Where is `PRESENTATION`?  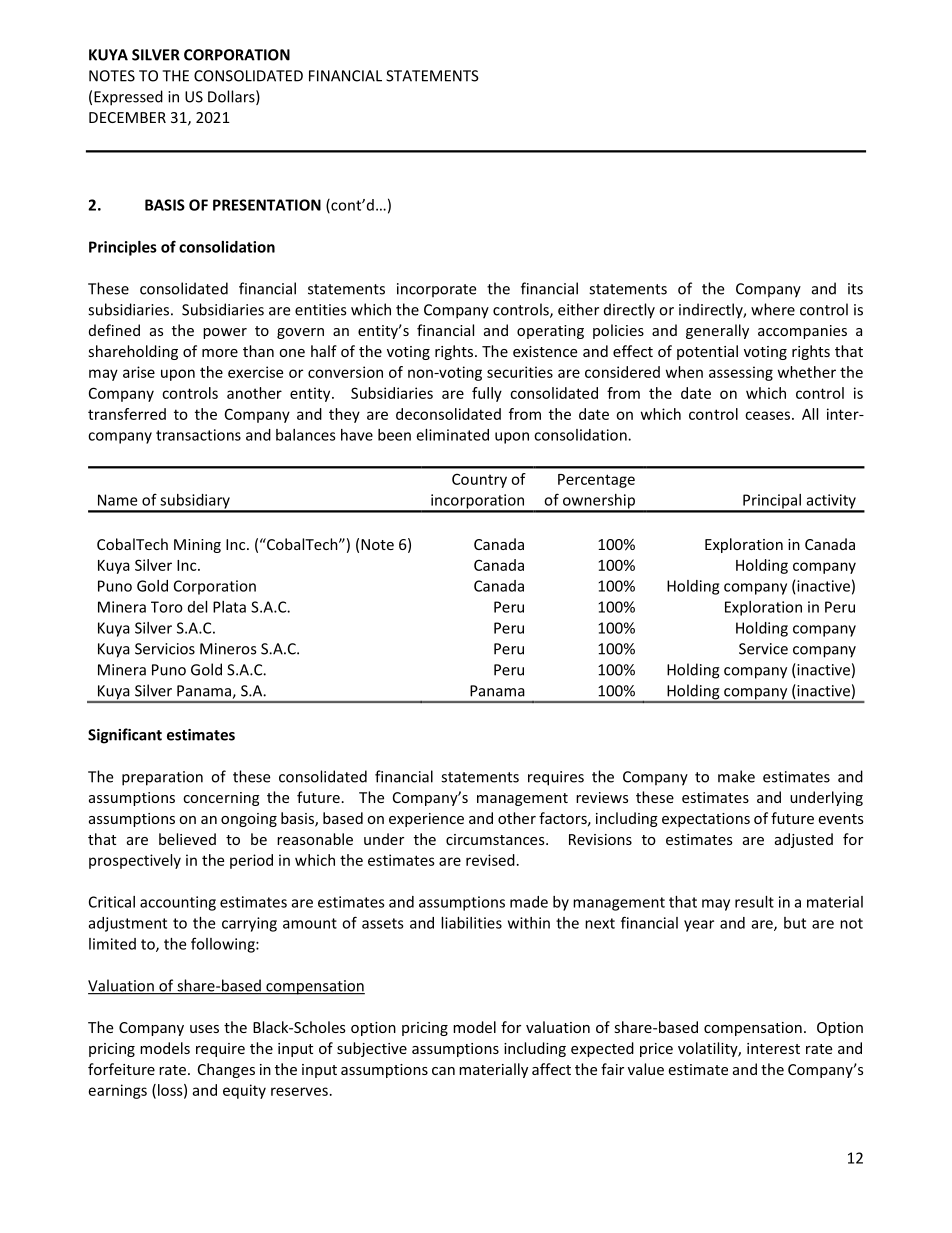
PRESENTATION is located at coordinates (267, 205).
